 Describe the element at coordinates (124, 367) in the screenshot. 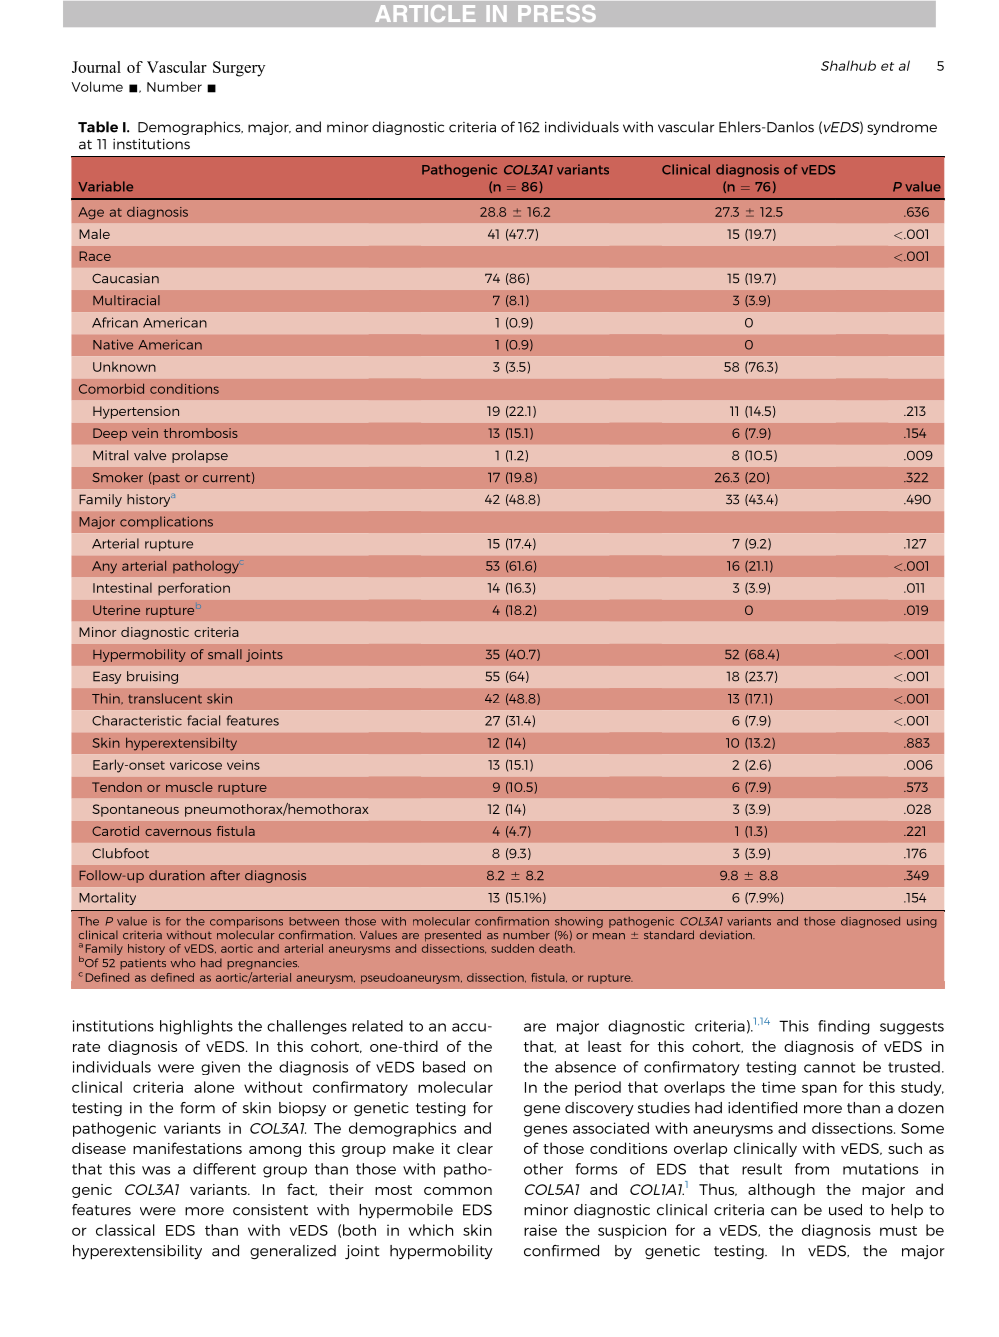

I see `Unknown` at that location.
